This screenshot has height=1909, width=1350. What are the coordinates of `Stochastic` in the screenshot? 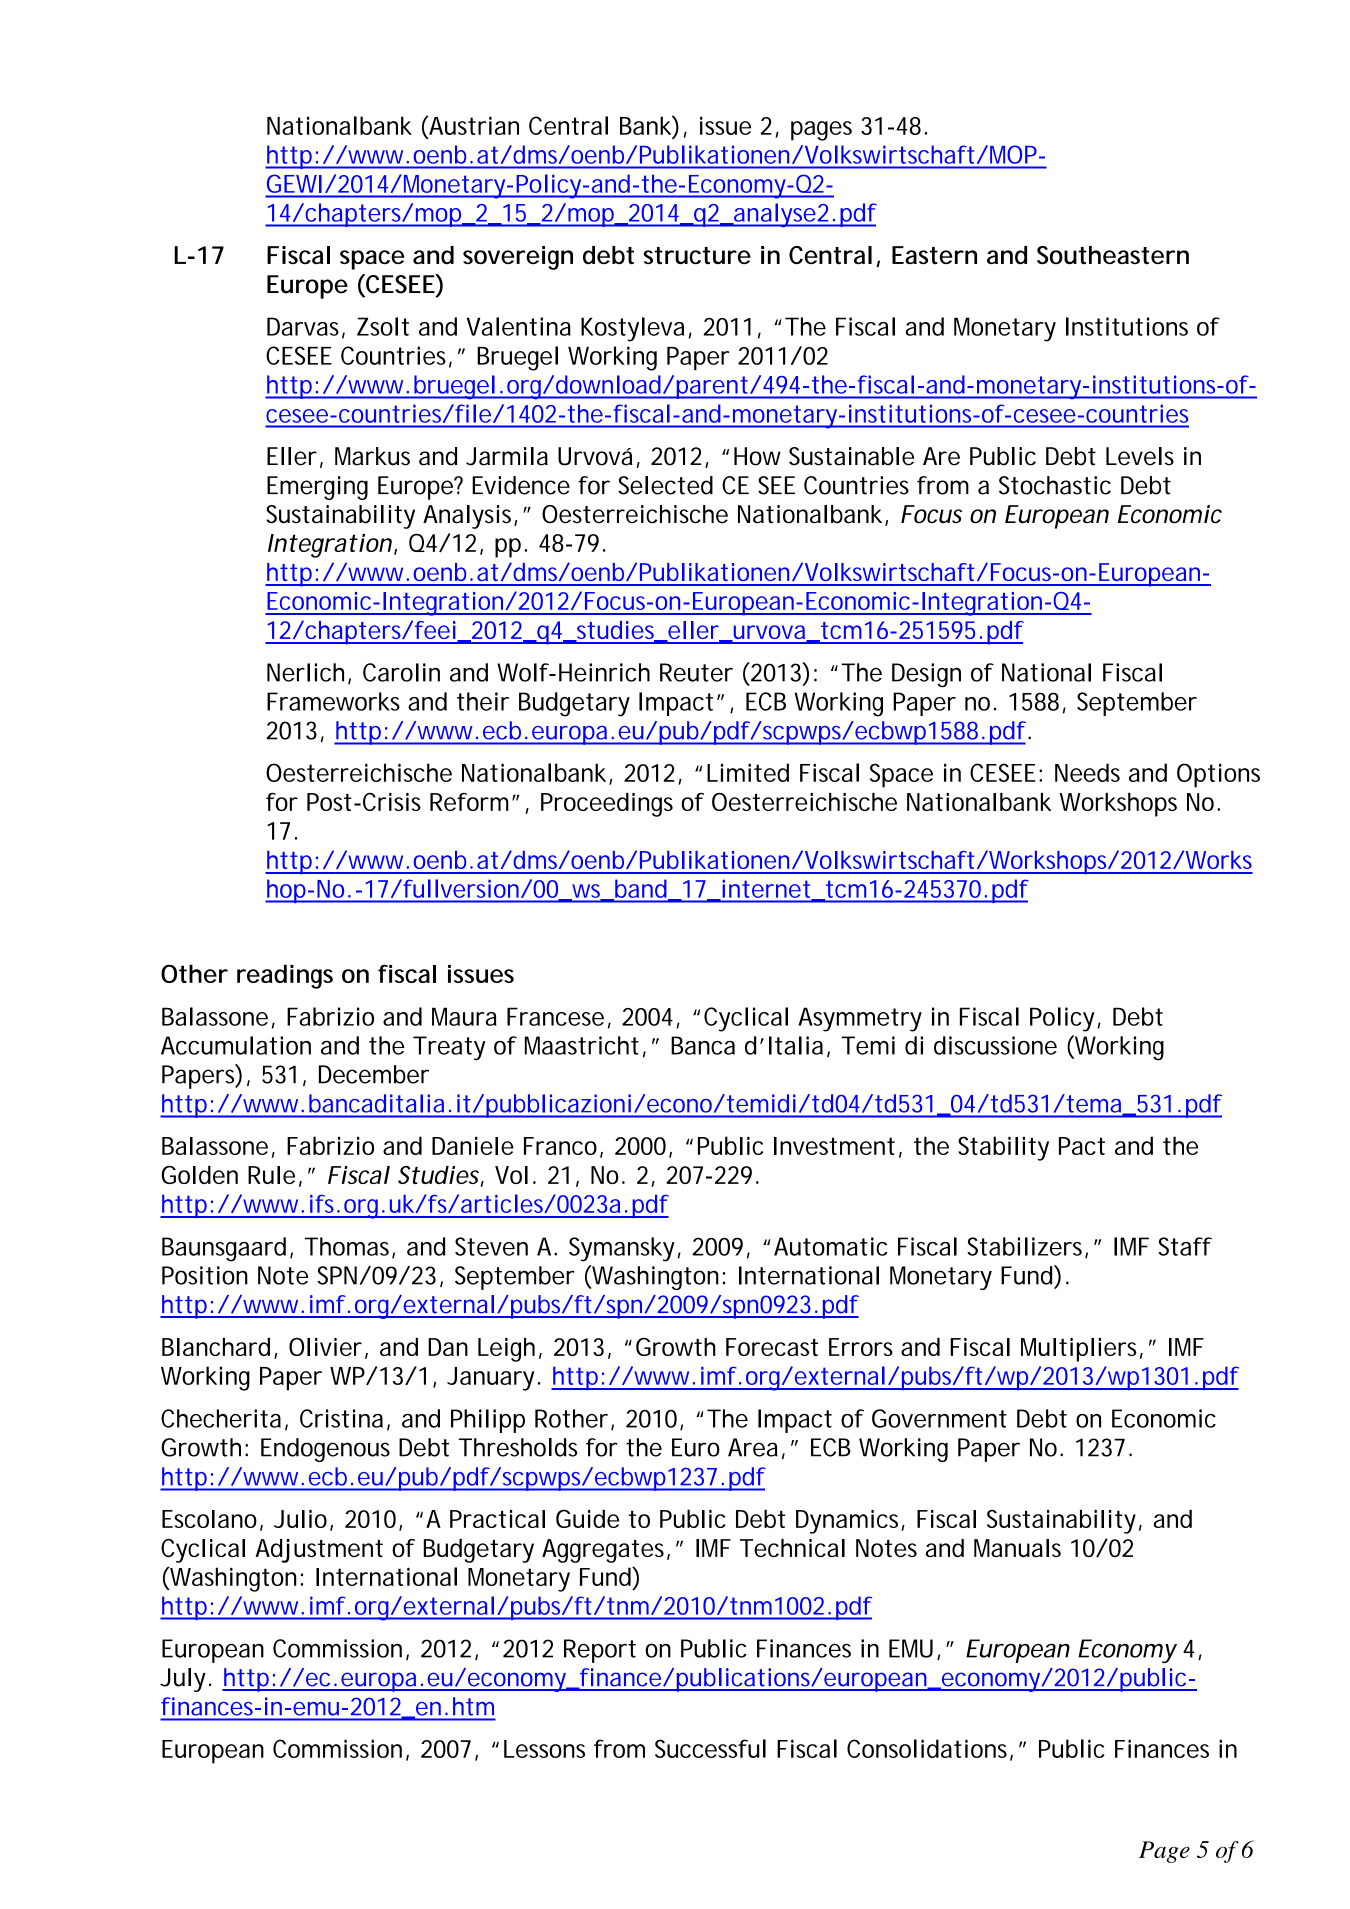 It's located at (1055, 485).
